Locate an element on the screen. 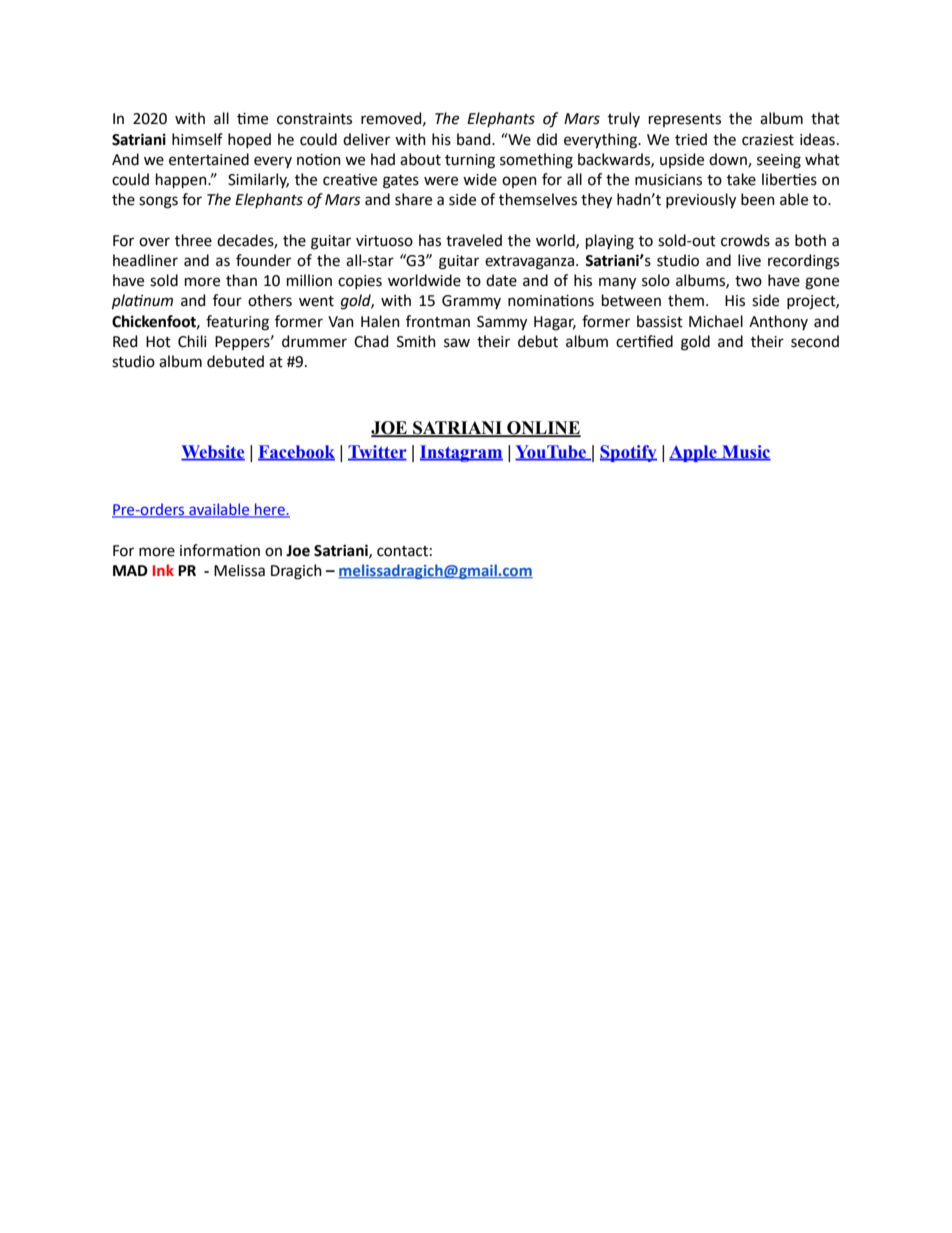  crowds is located at coordinates (745, 240).
